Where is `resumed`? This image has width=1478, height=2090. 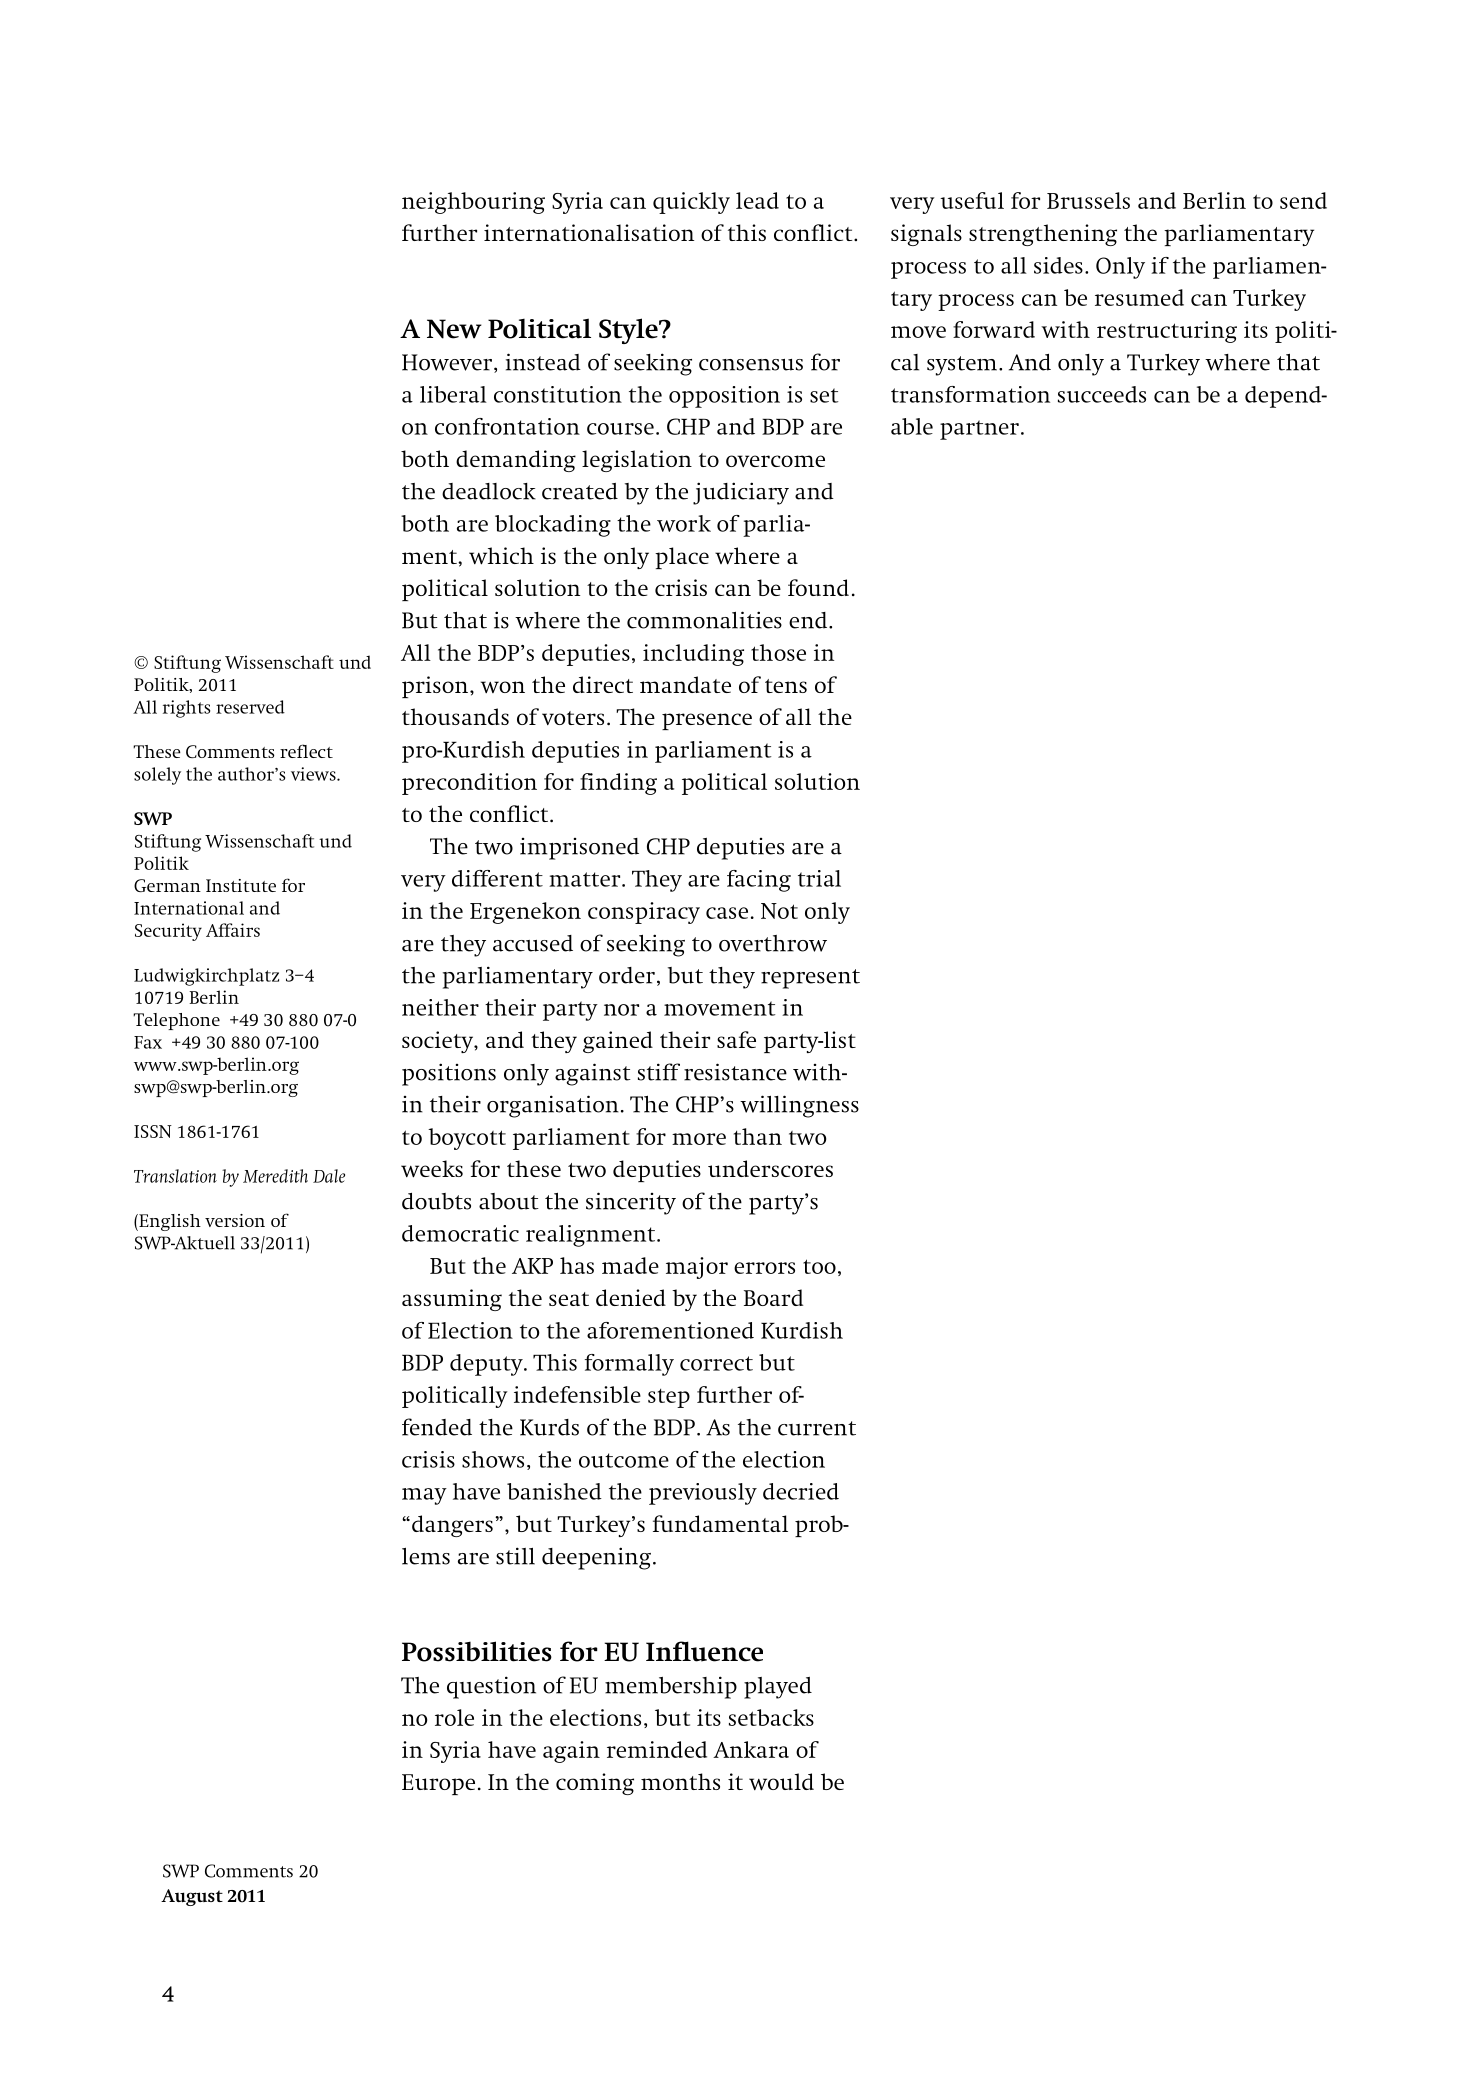
resumed is located at coordinates (1139, 297).
